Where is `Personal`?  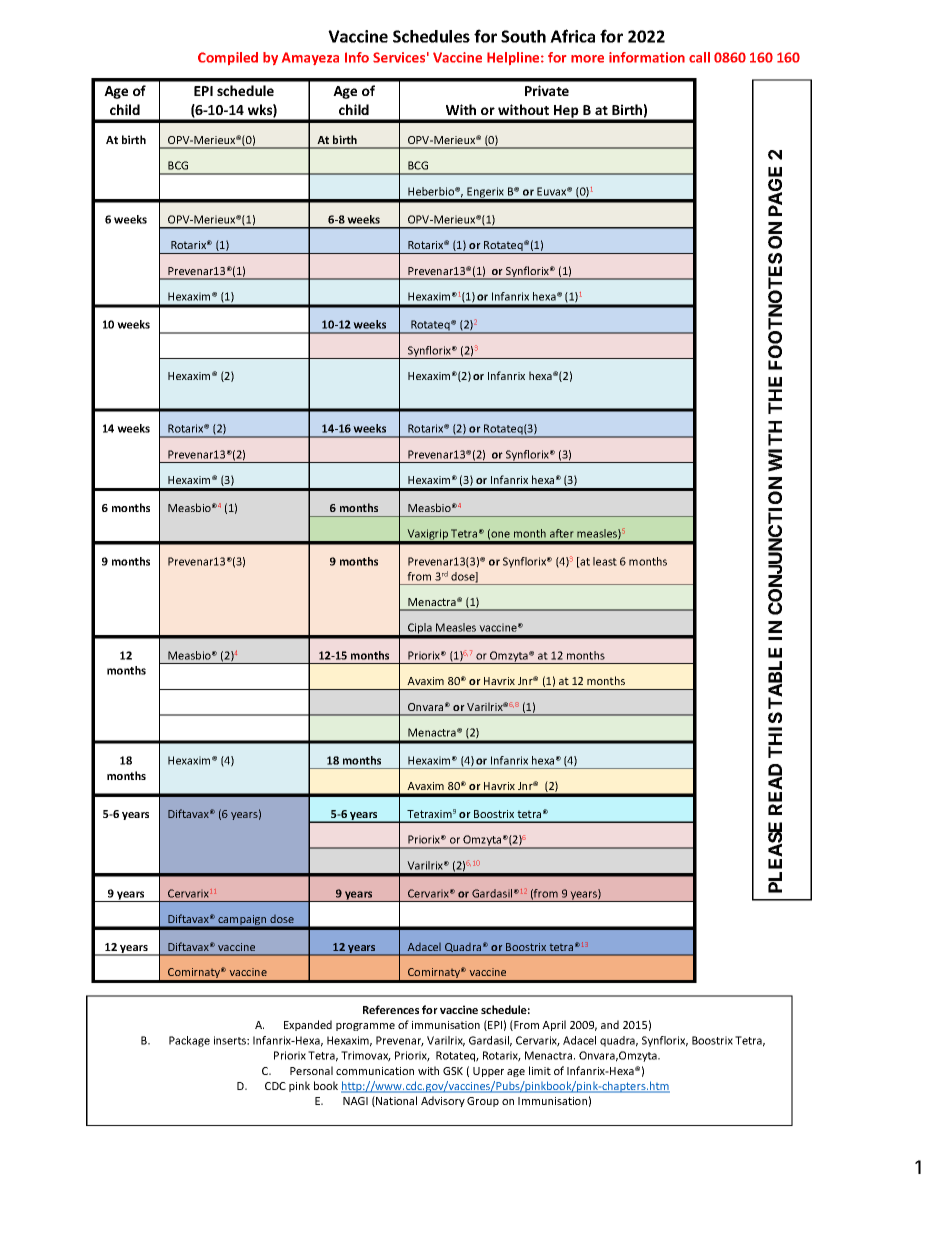
Personal is located at coordinates (311, 1070).
